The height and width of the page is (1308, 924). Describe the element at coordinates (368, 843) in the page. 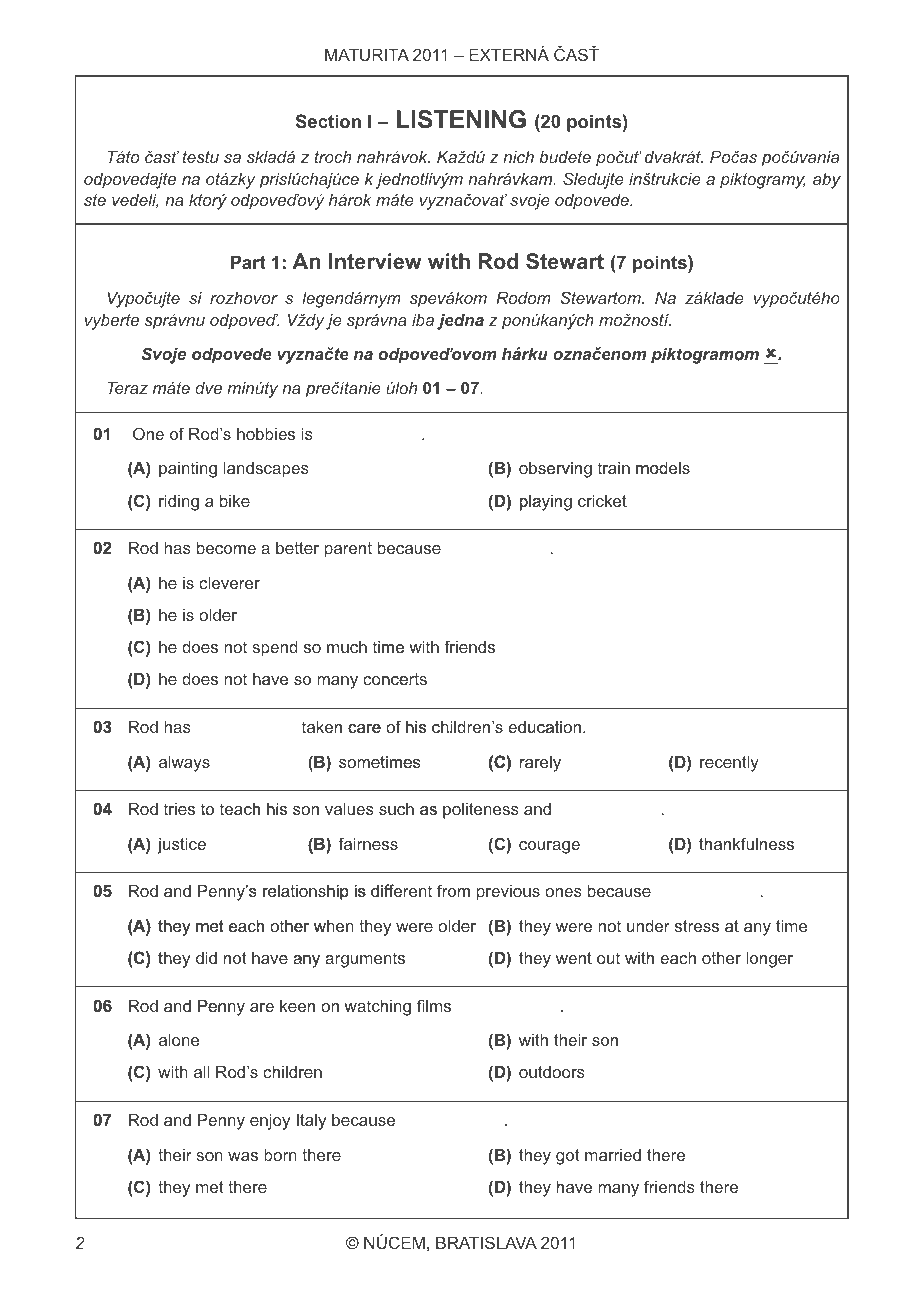

I see `fairness` at that location.
